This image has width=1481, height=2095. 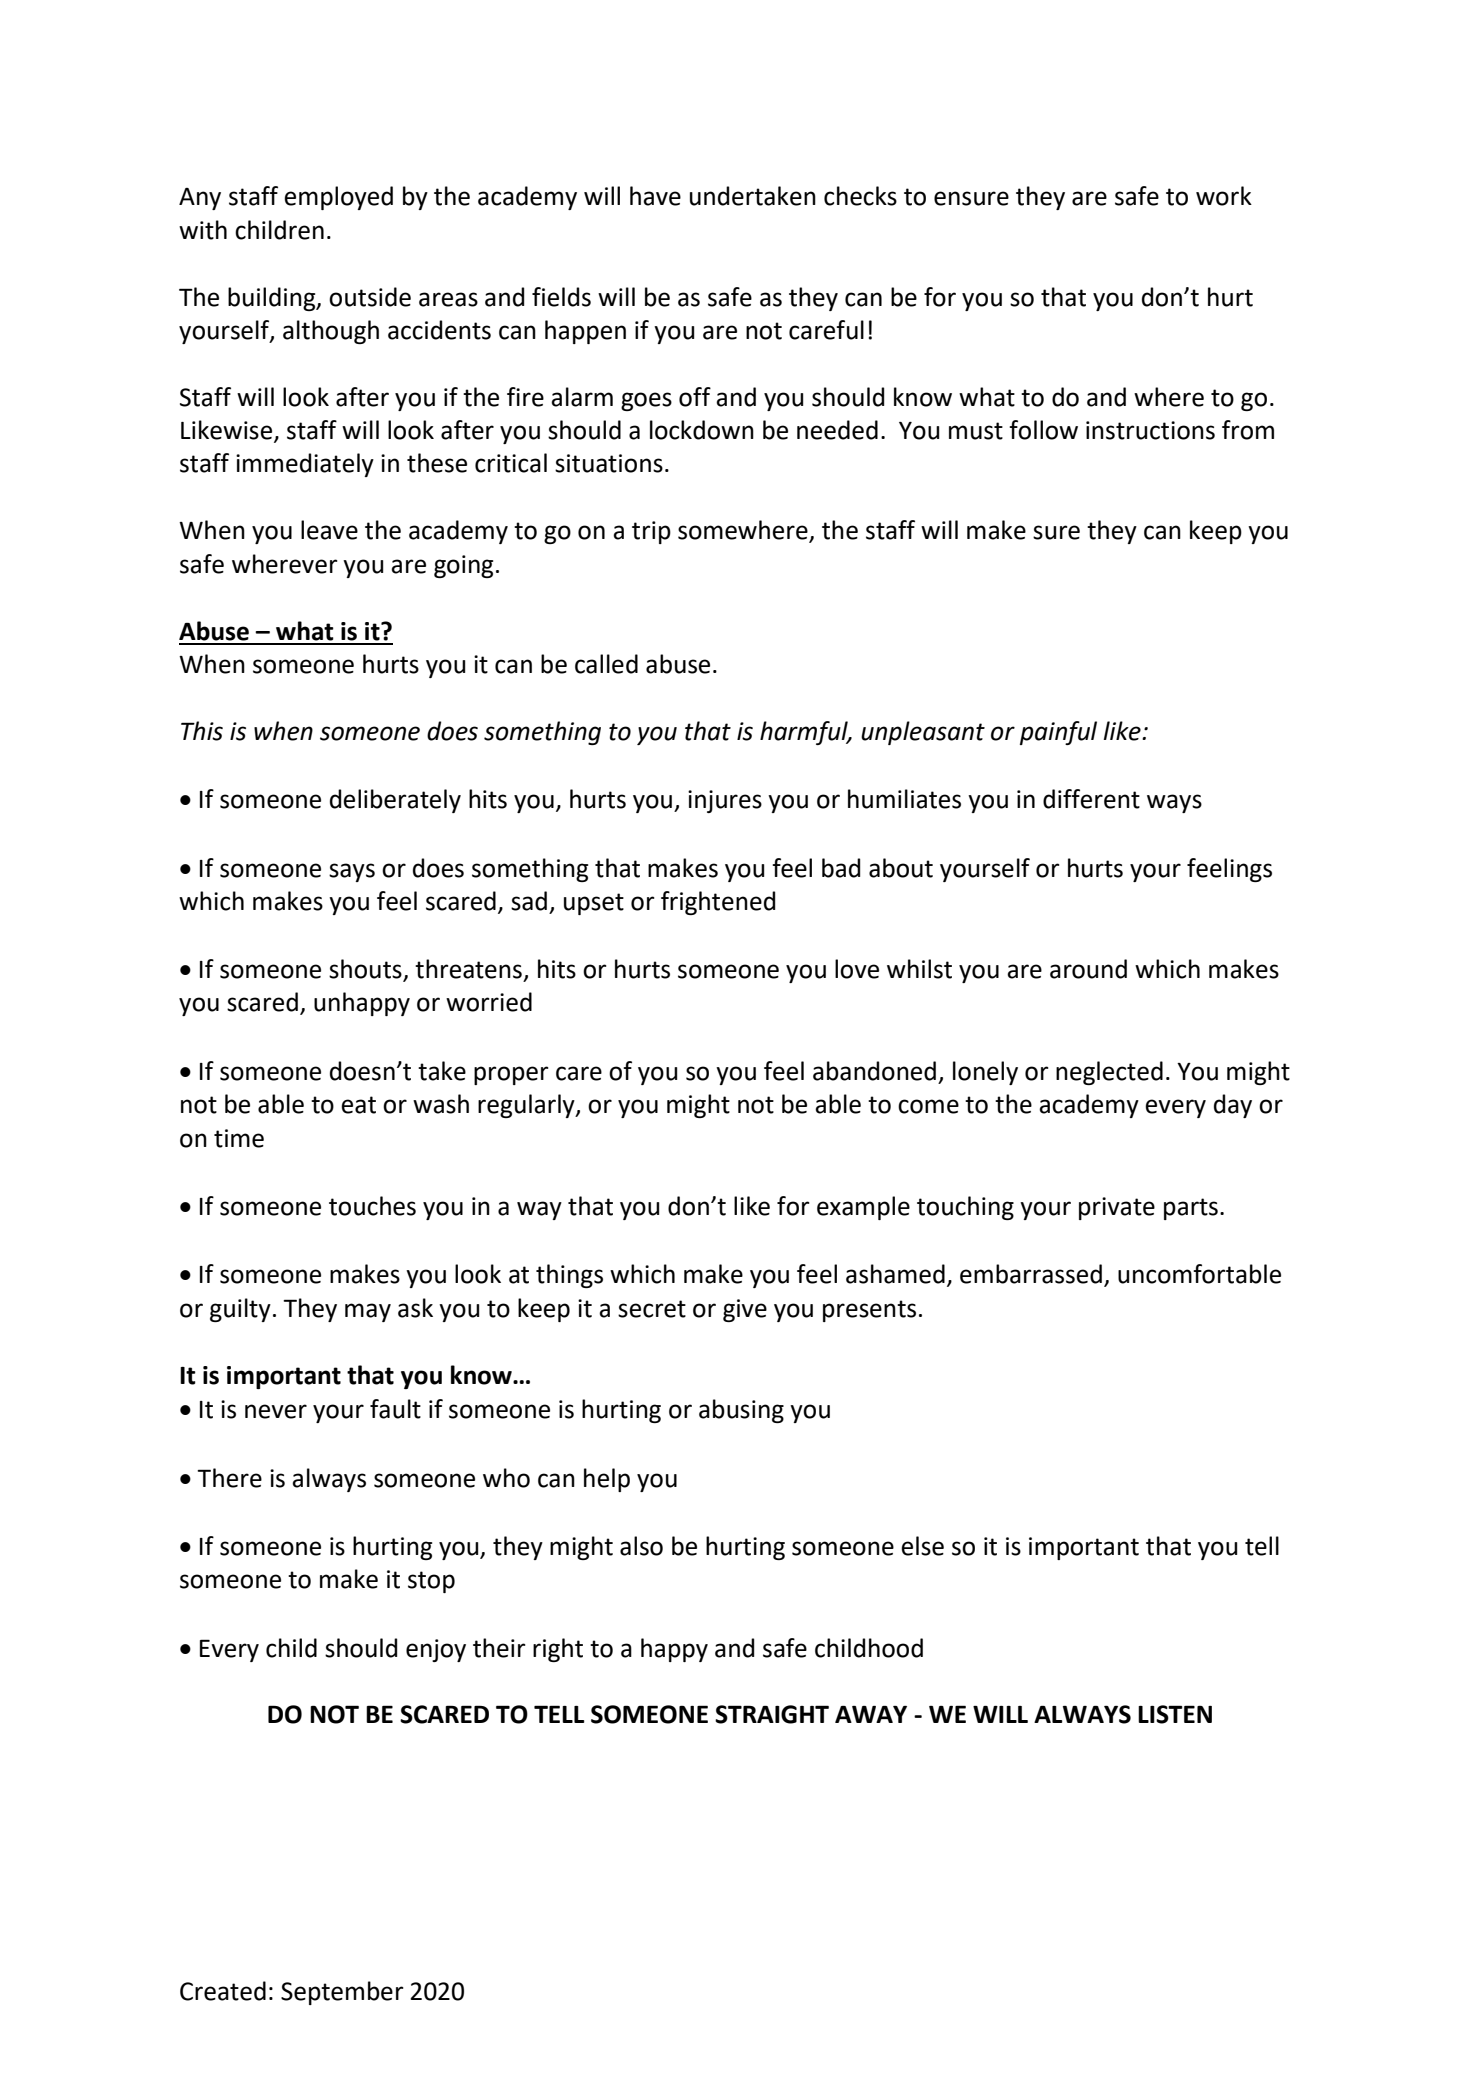 I want to click on abusing, so click(x=741, y=1411).
